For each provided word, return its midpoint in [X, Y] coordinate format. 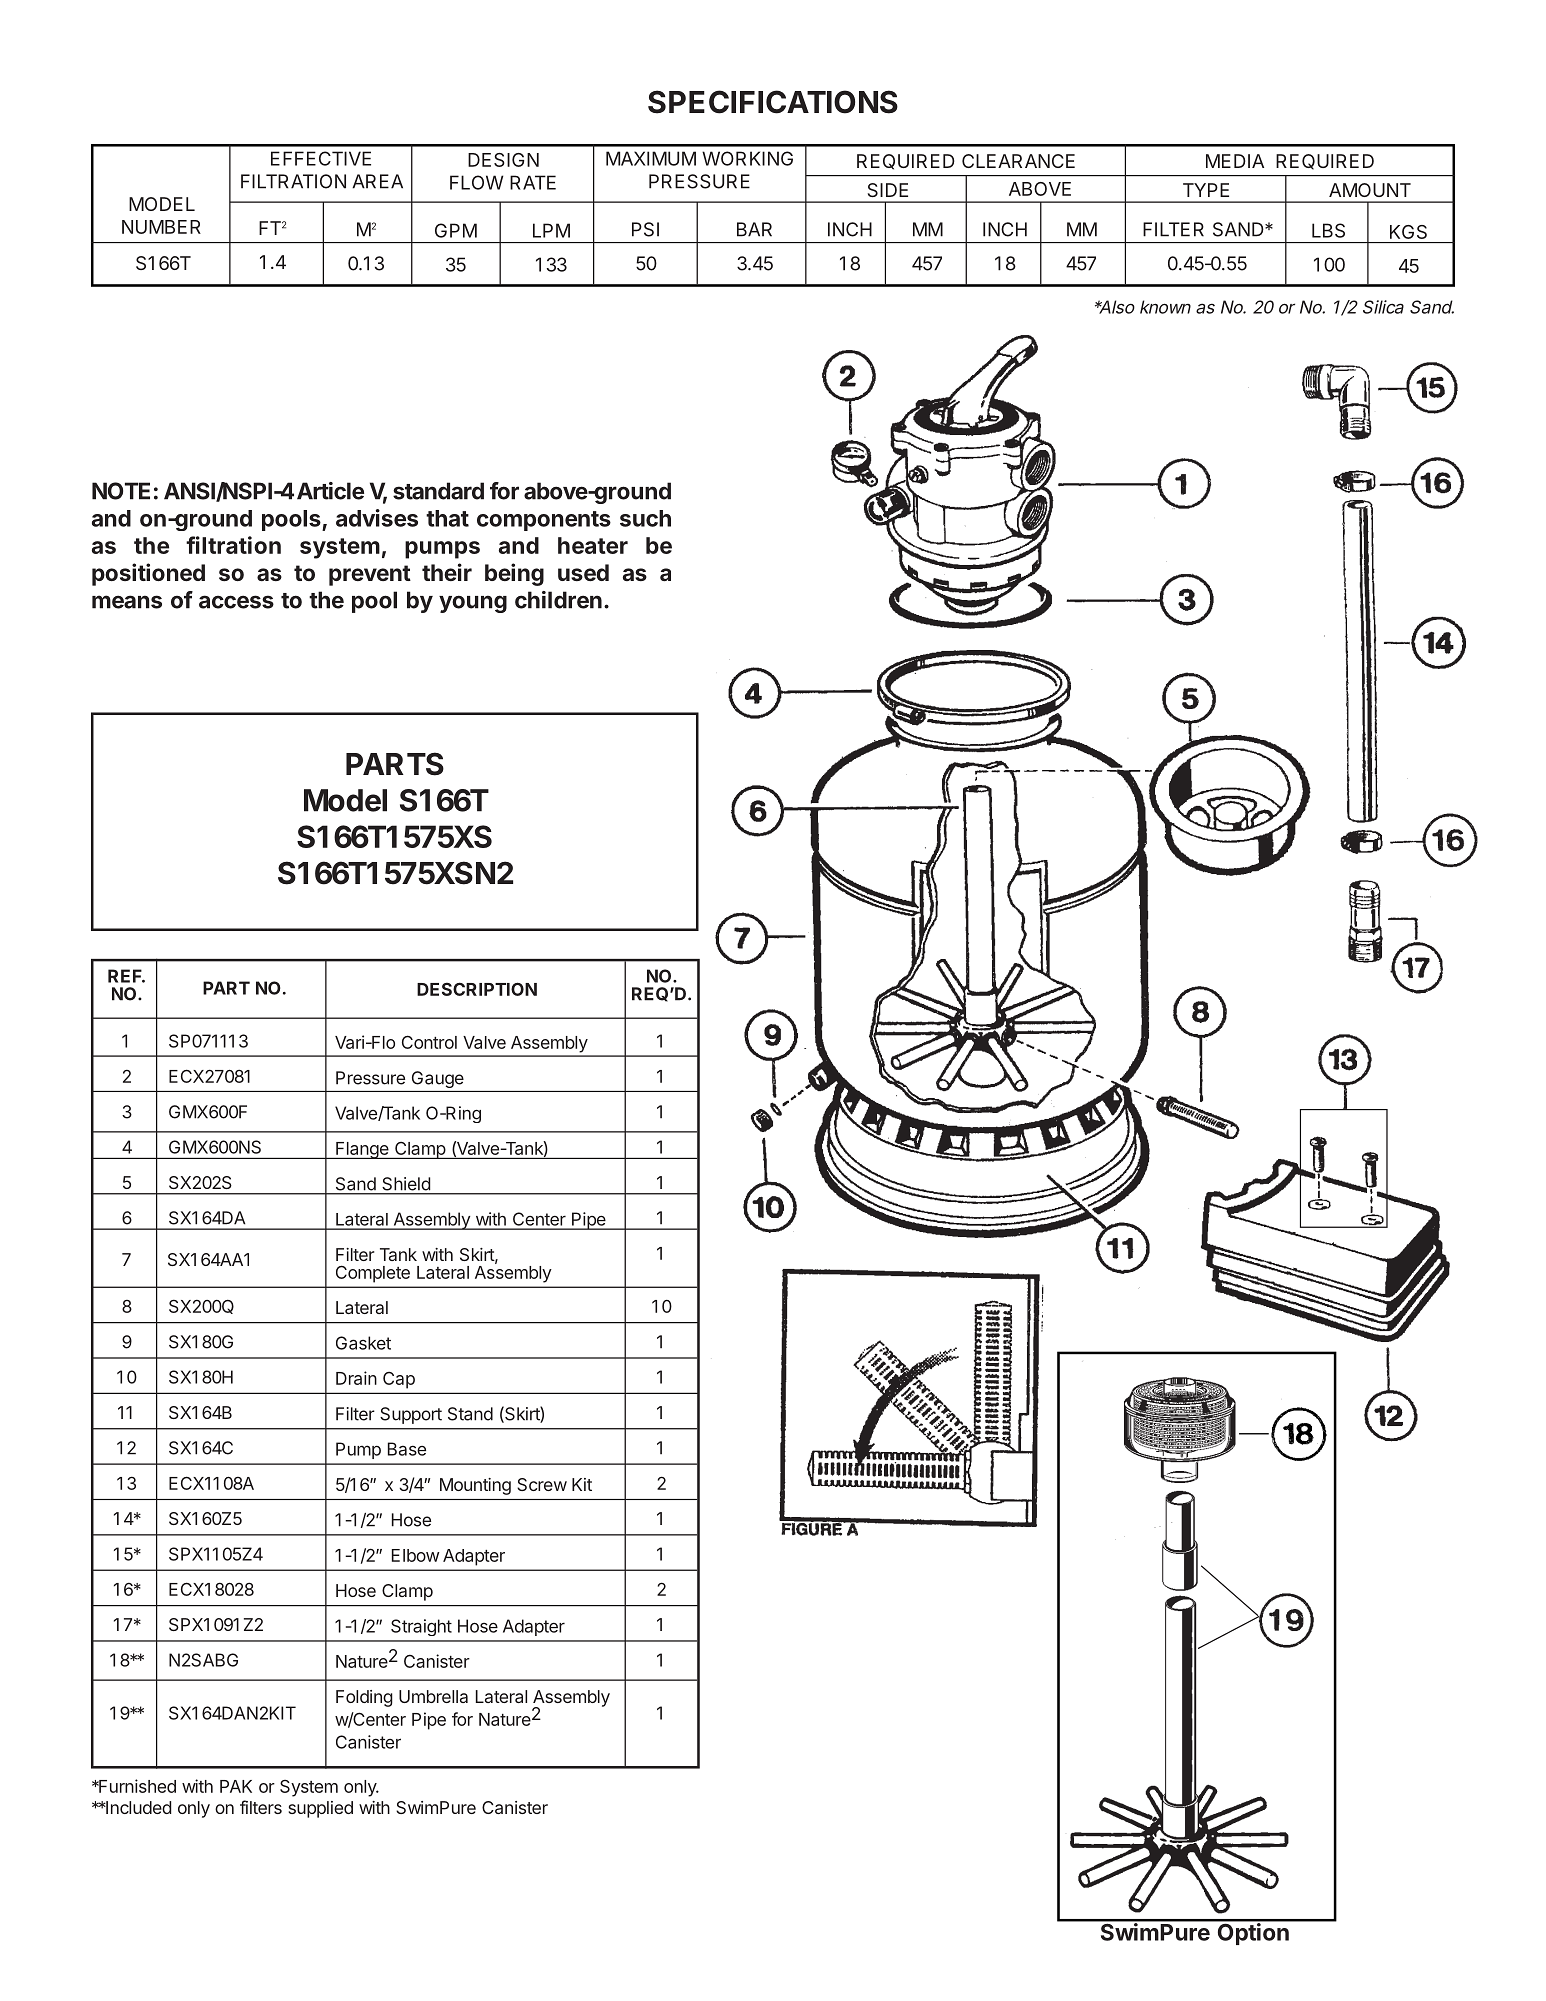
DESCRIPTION [477, 989]
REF [126, 976]
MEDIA [1235, 161]
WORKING [747, 158]
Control [429, 1042]
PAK [236, 1786]
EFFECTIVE [321, 158]
